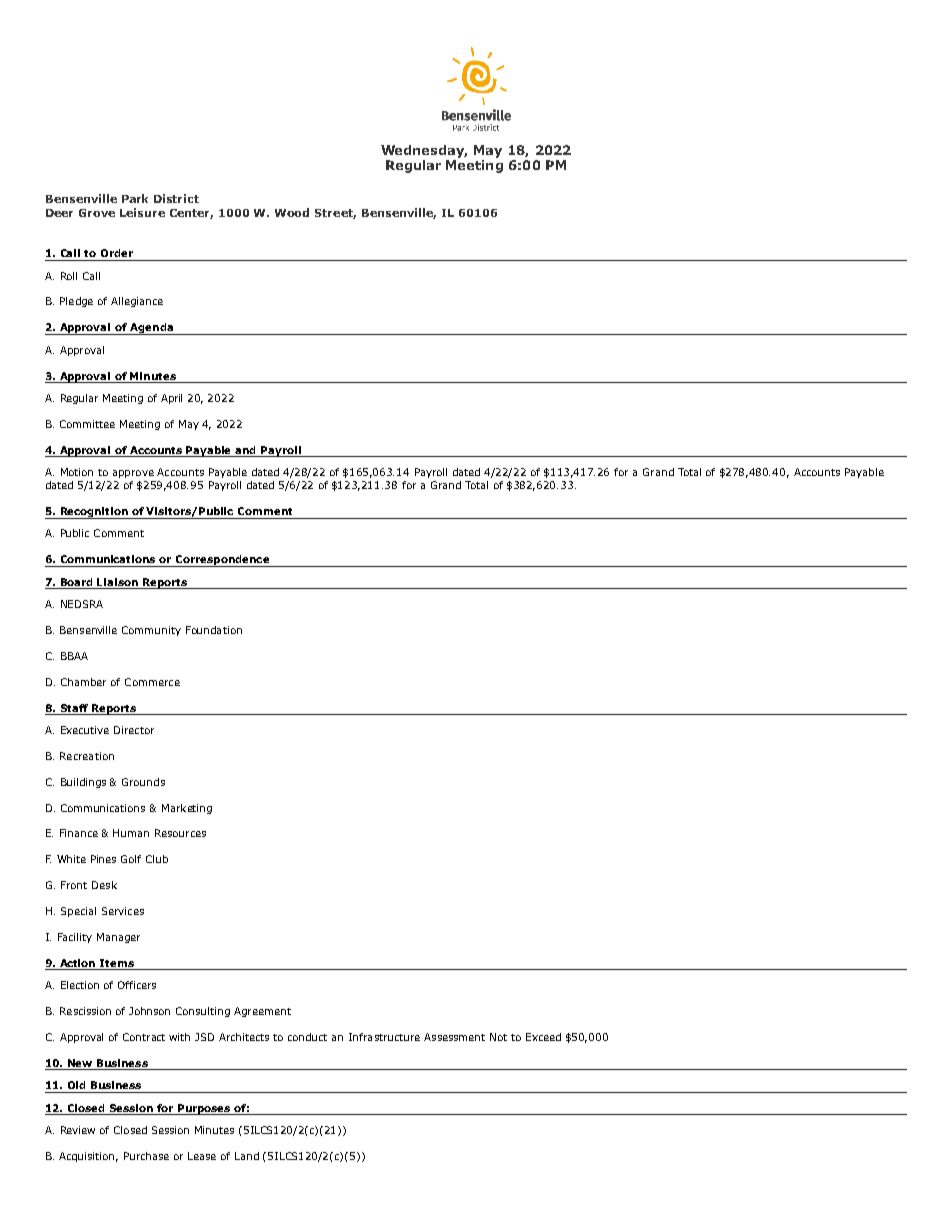 Image resolution: width=952 pixels, height=1232 pixels. Describe the element at coordinates (97, 213) in the screenshot. I see `Grove` at that location.
